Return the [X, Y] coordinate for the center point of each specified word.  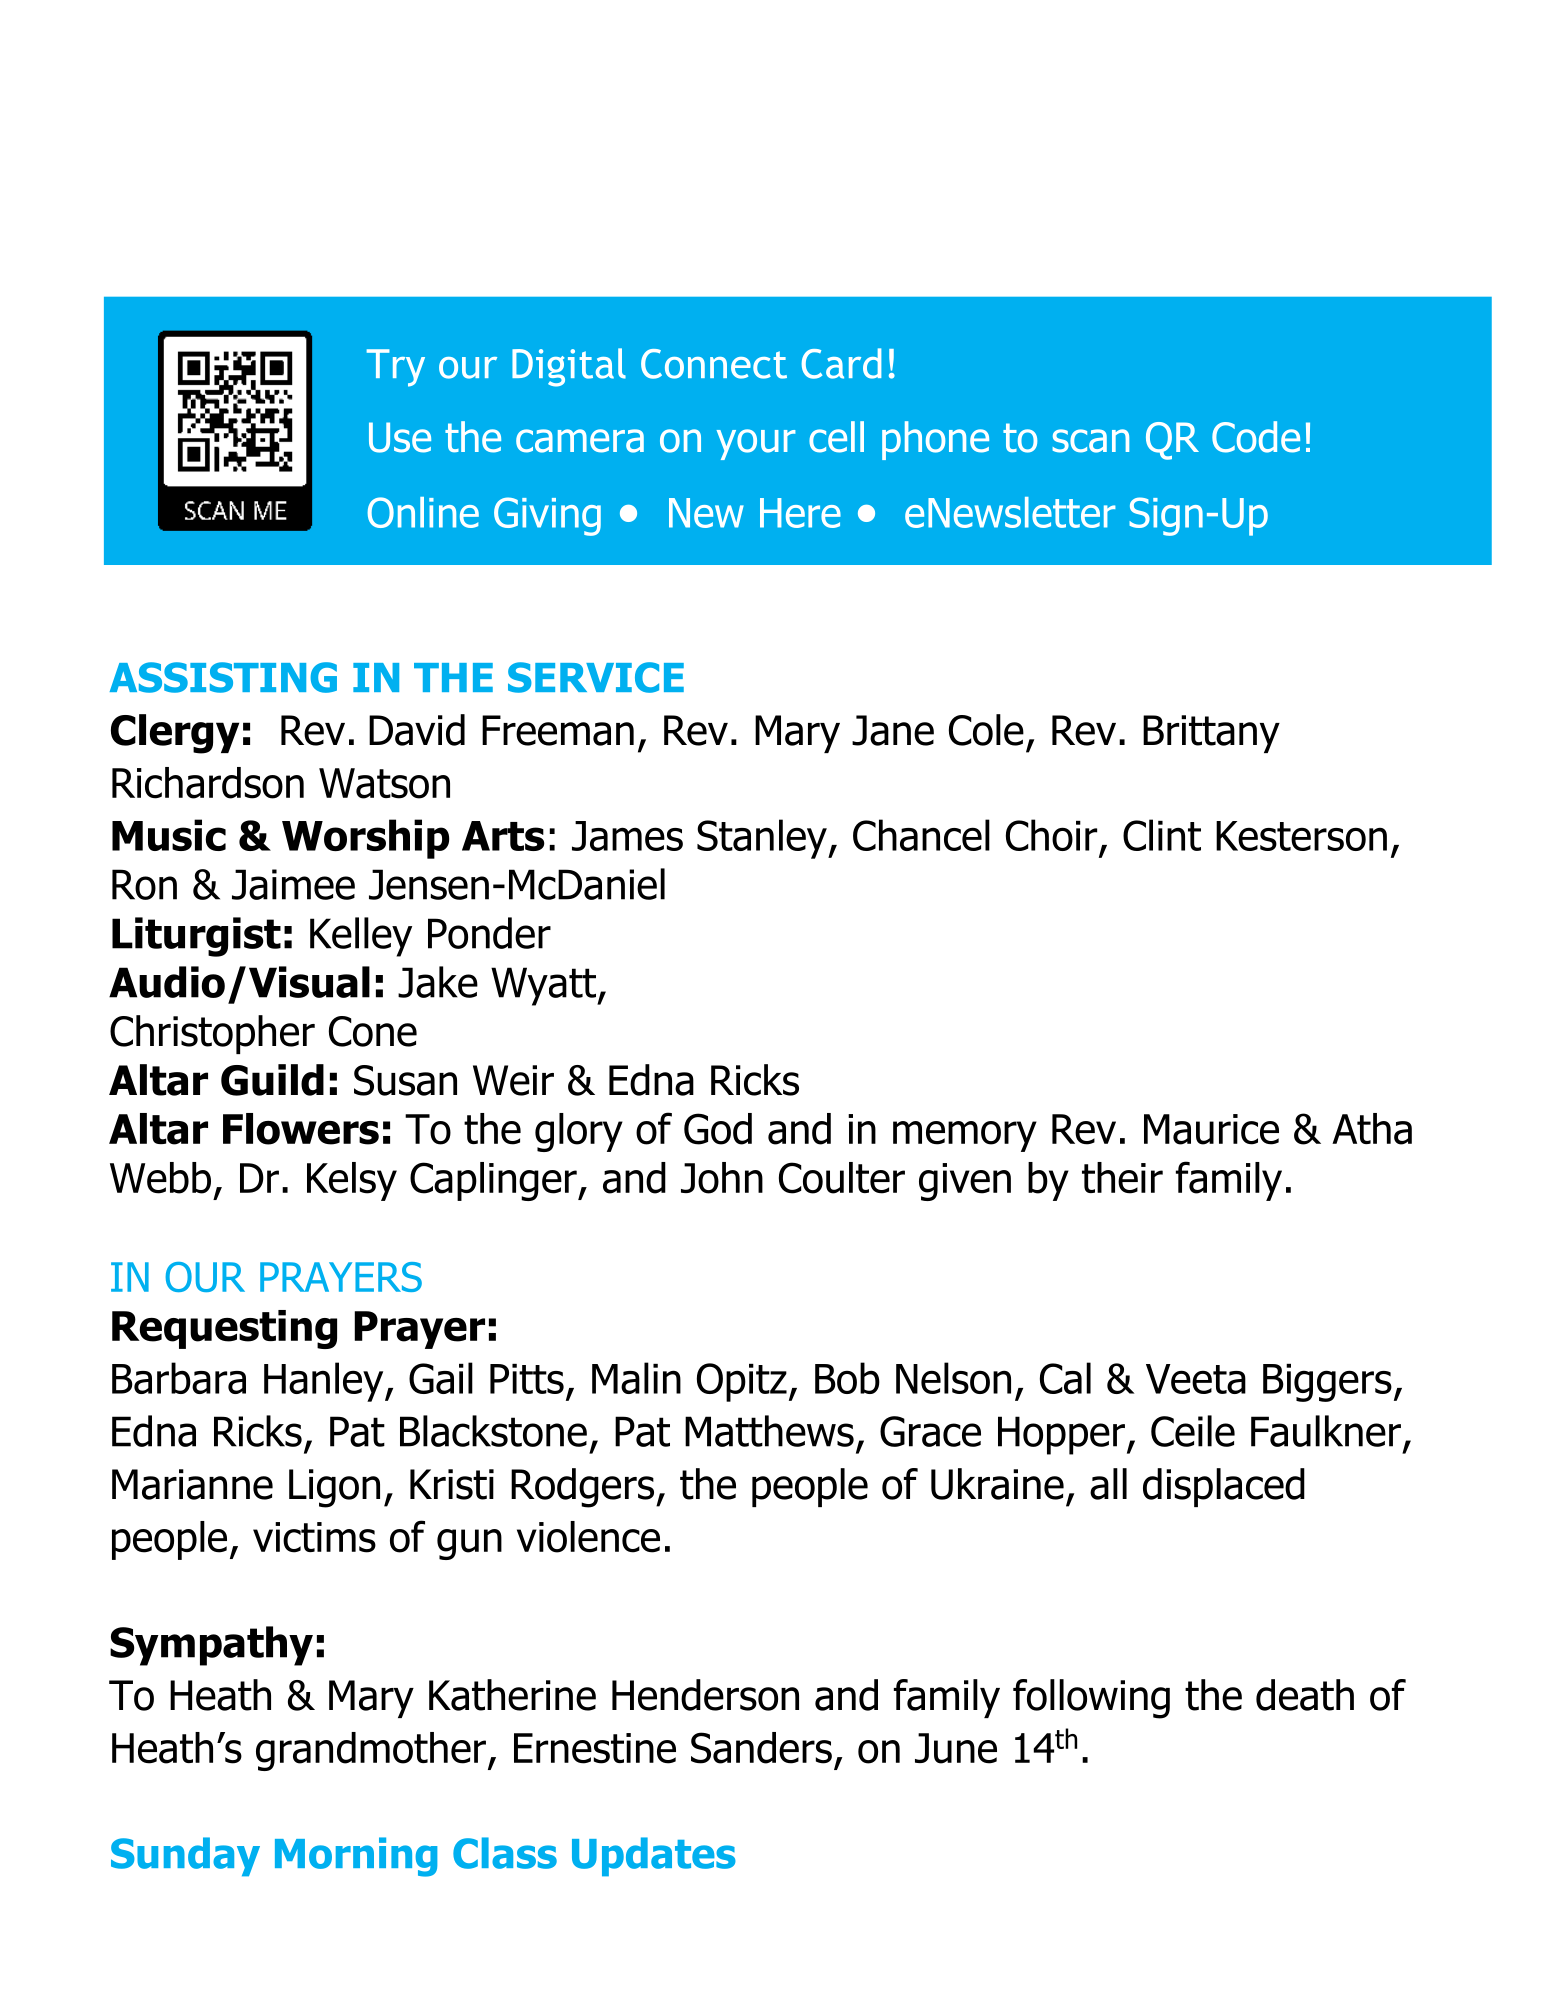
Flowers [301, 1129]
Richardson [208, 783]
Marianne [192, 1484]
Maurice [1211, 1129]
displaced [1224, 1487]
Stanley [763, 839]
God [718, 1129]
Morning [356, 1857]
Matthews [769, 1431]
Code [1256, 437]
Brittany [1211, 734]
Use [400, 437]
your [756, 444]
